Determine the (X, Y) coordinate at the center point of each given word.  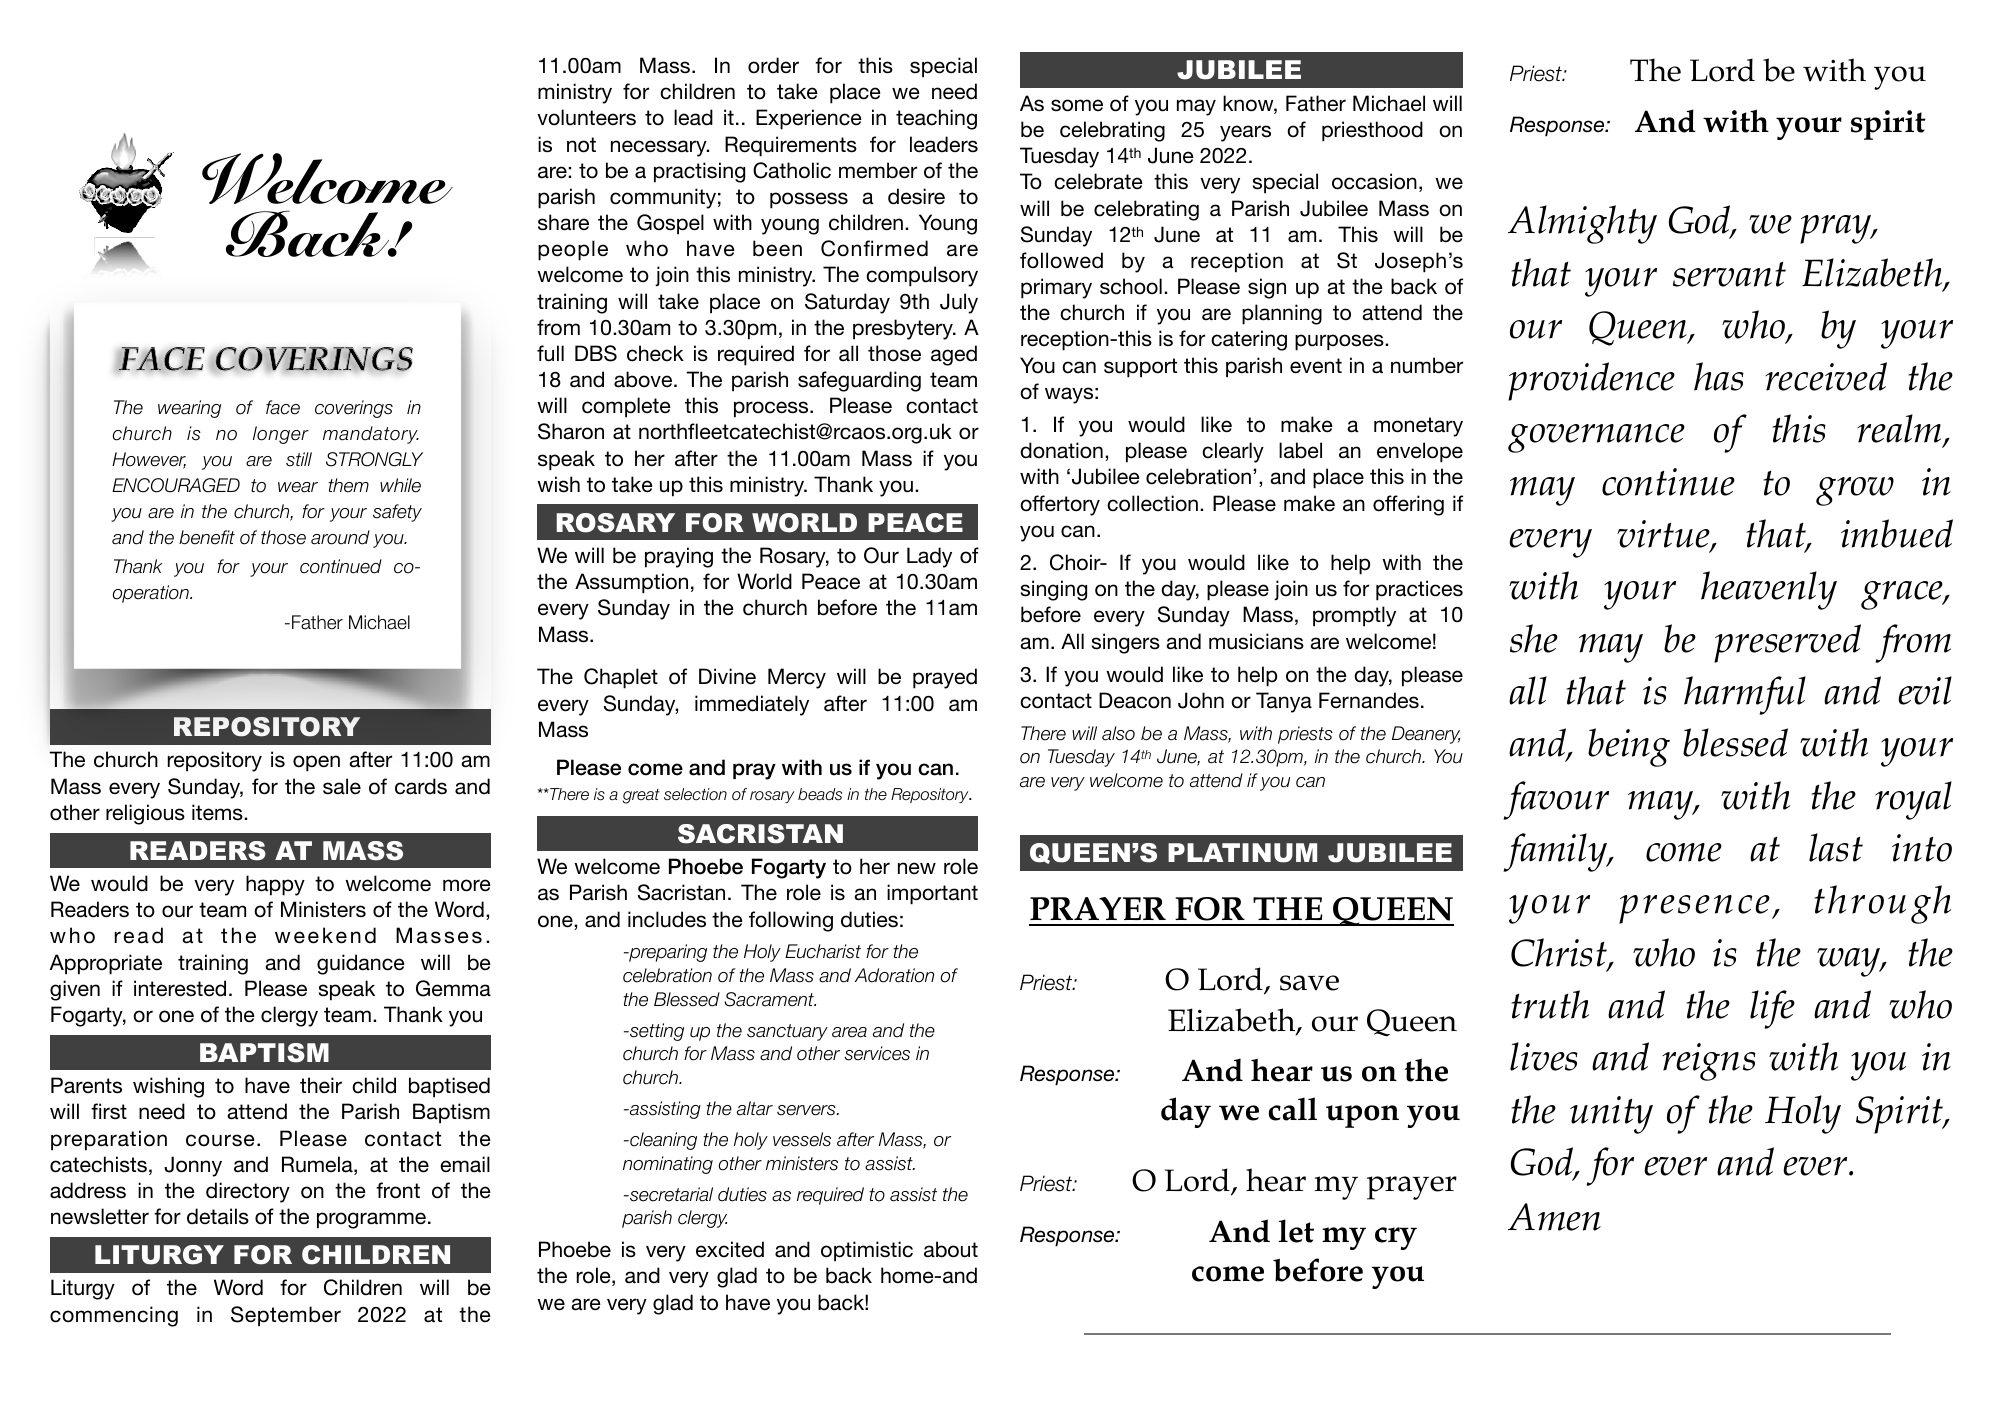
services (877, 1053)
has (1719, 376)
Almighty (1582, 224)
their (321, 1085)
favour (1556, 800)
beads (820, 794)
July (959, 303)
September (286, 1316)
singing (1054, 590)
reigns (1709, 1062)
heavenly (1769, 590)
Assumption (631, 583)
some (1077, 105)
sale (342, 786)
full (550, 353)
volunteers (586, 117)
